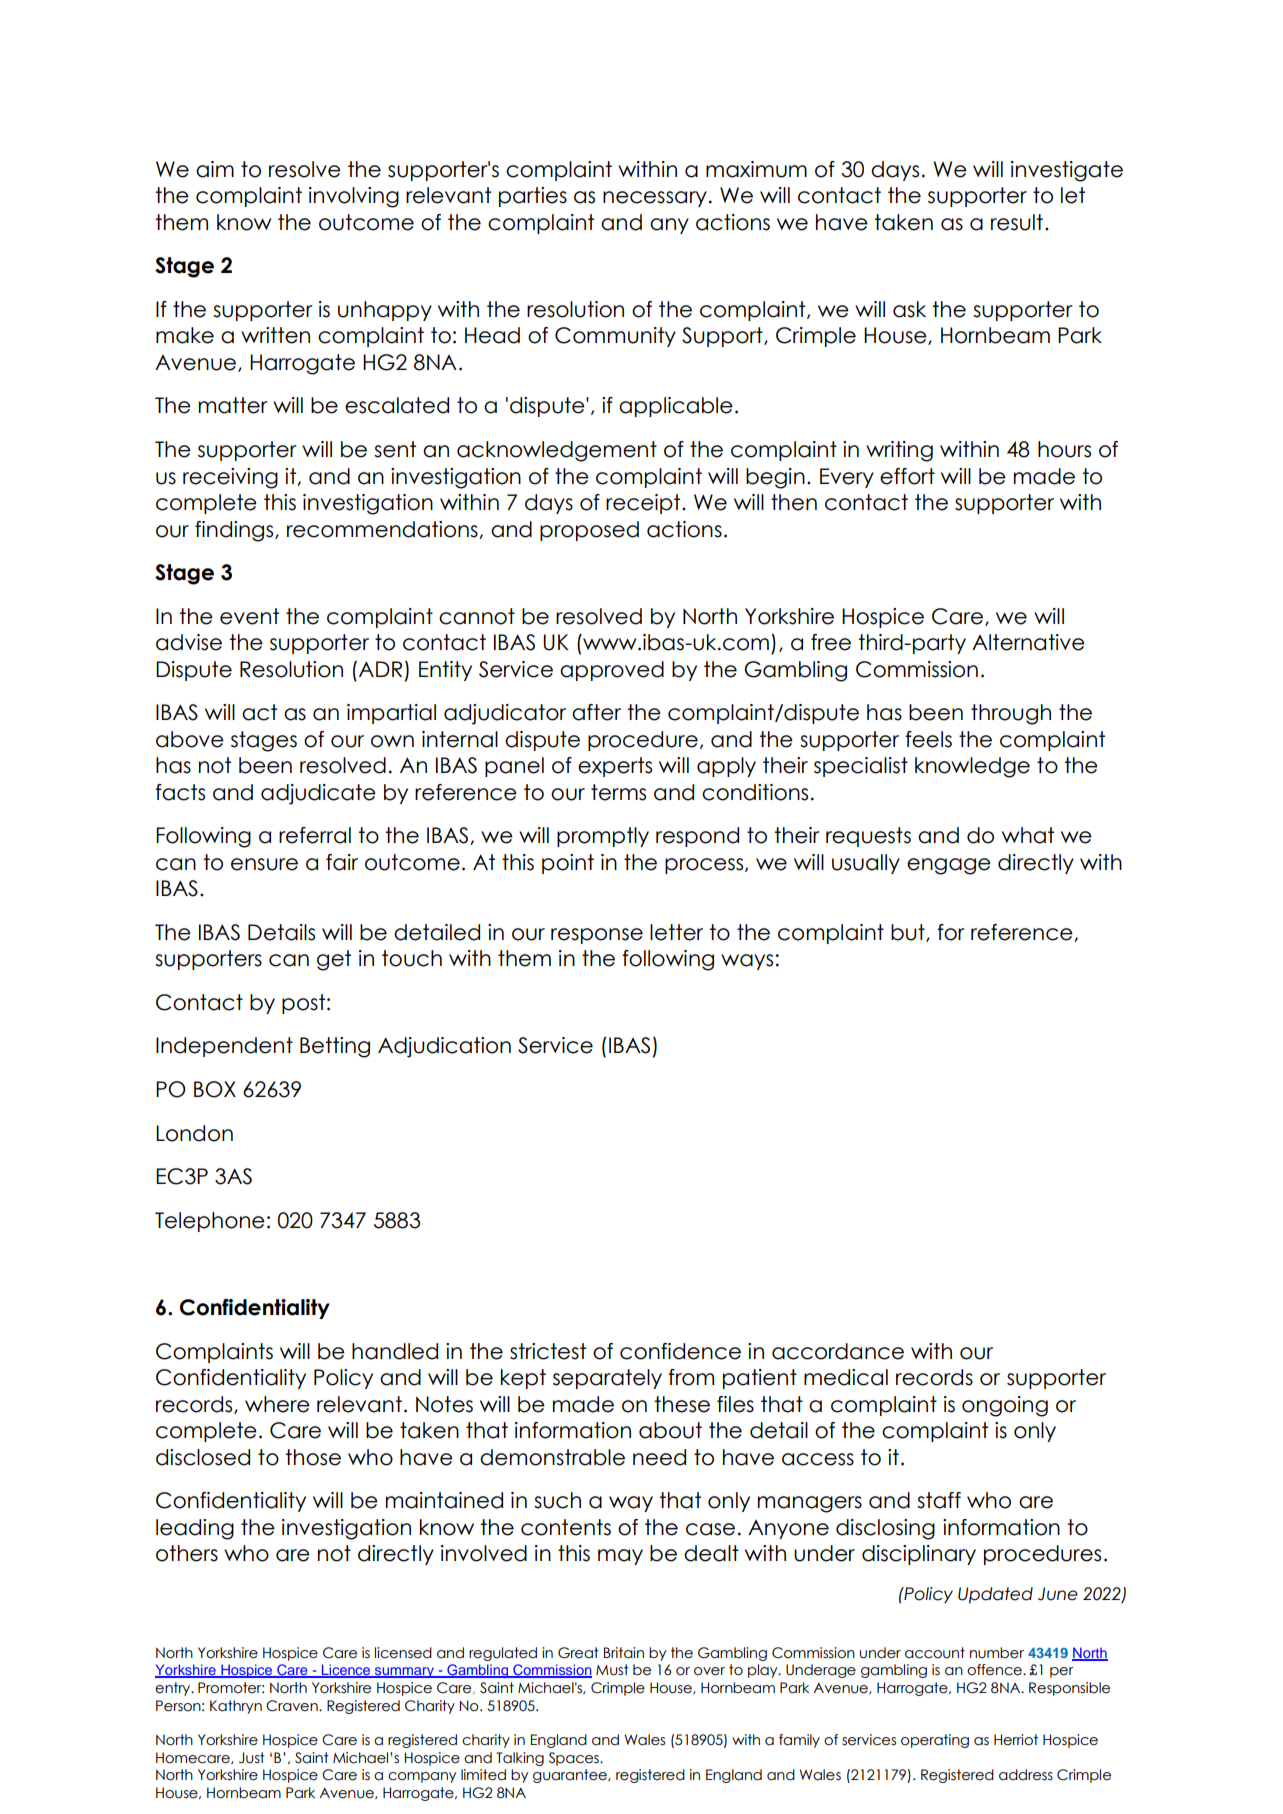 The width and height of the page is (1283, 1814). I want to click on proposed, so click(589, 531).
